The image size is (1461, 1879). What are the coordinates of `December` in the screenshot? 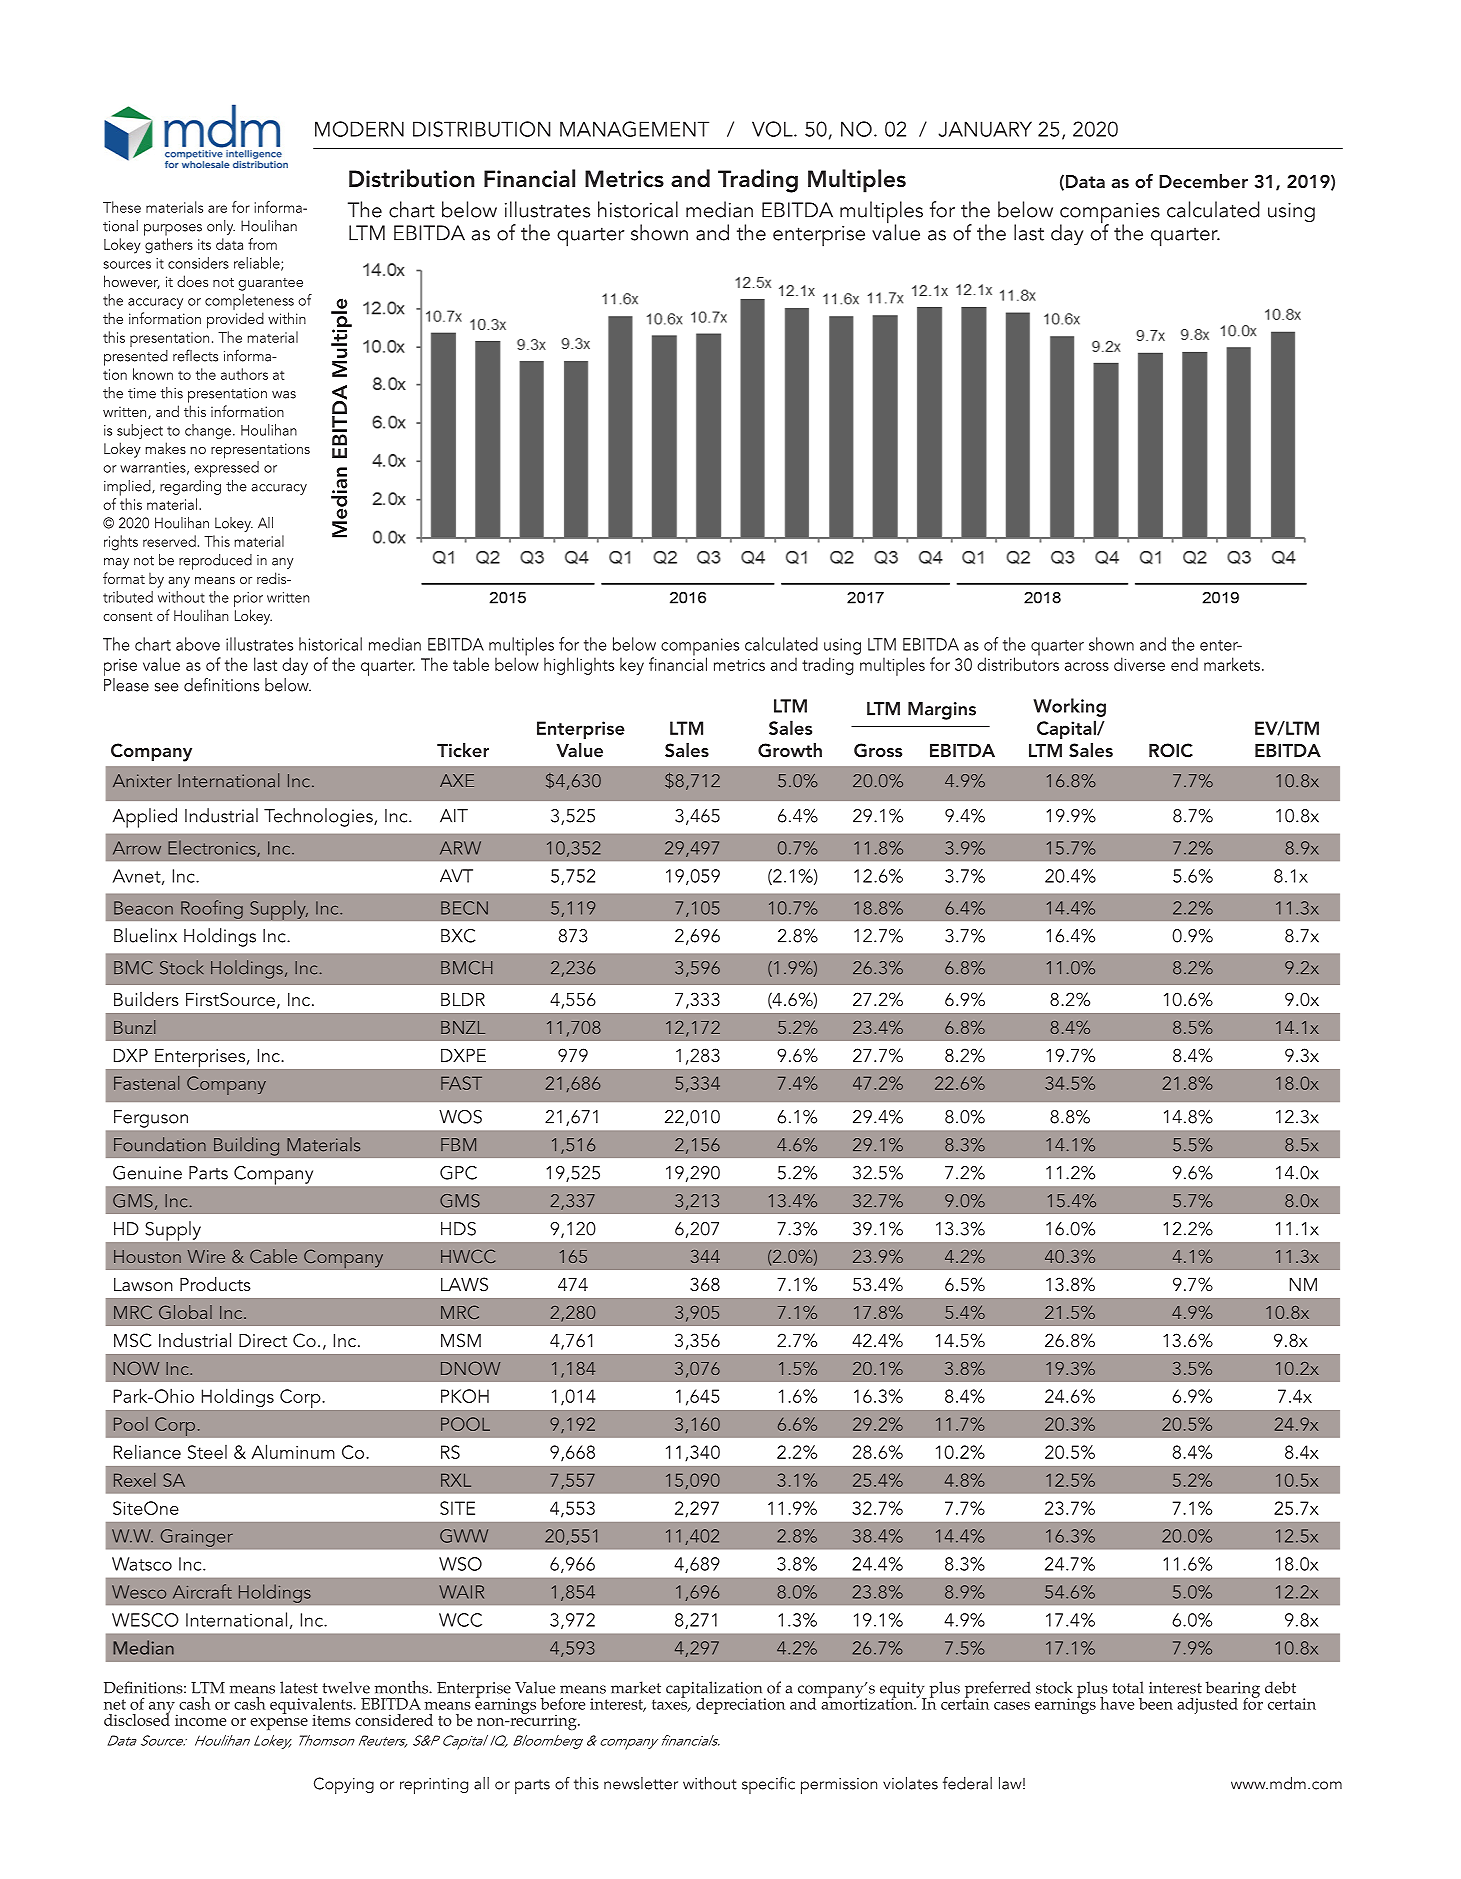 It's located at (1203, 181).
